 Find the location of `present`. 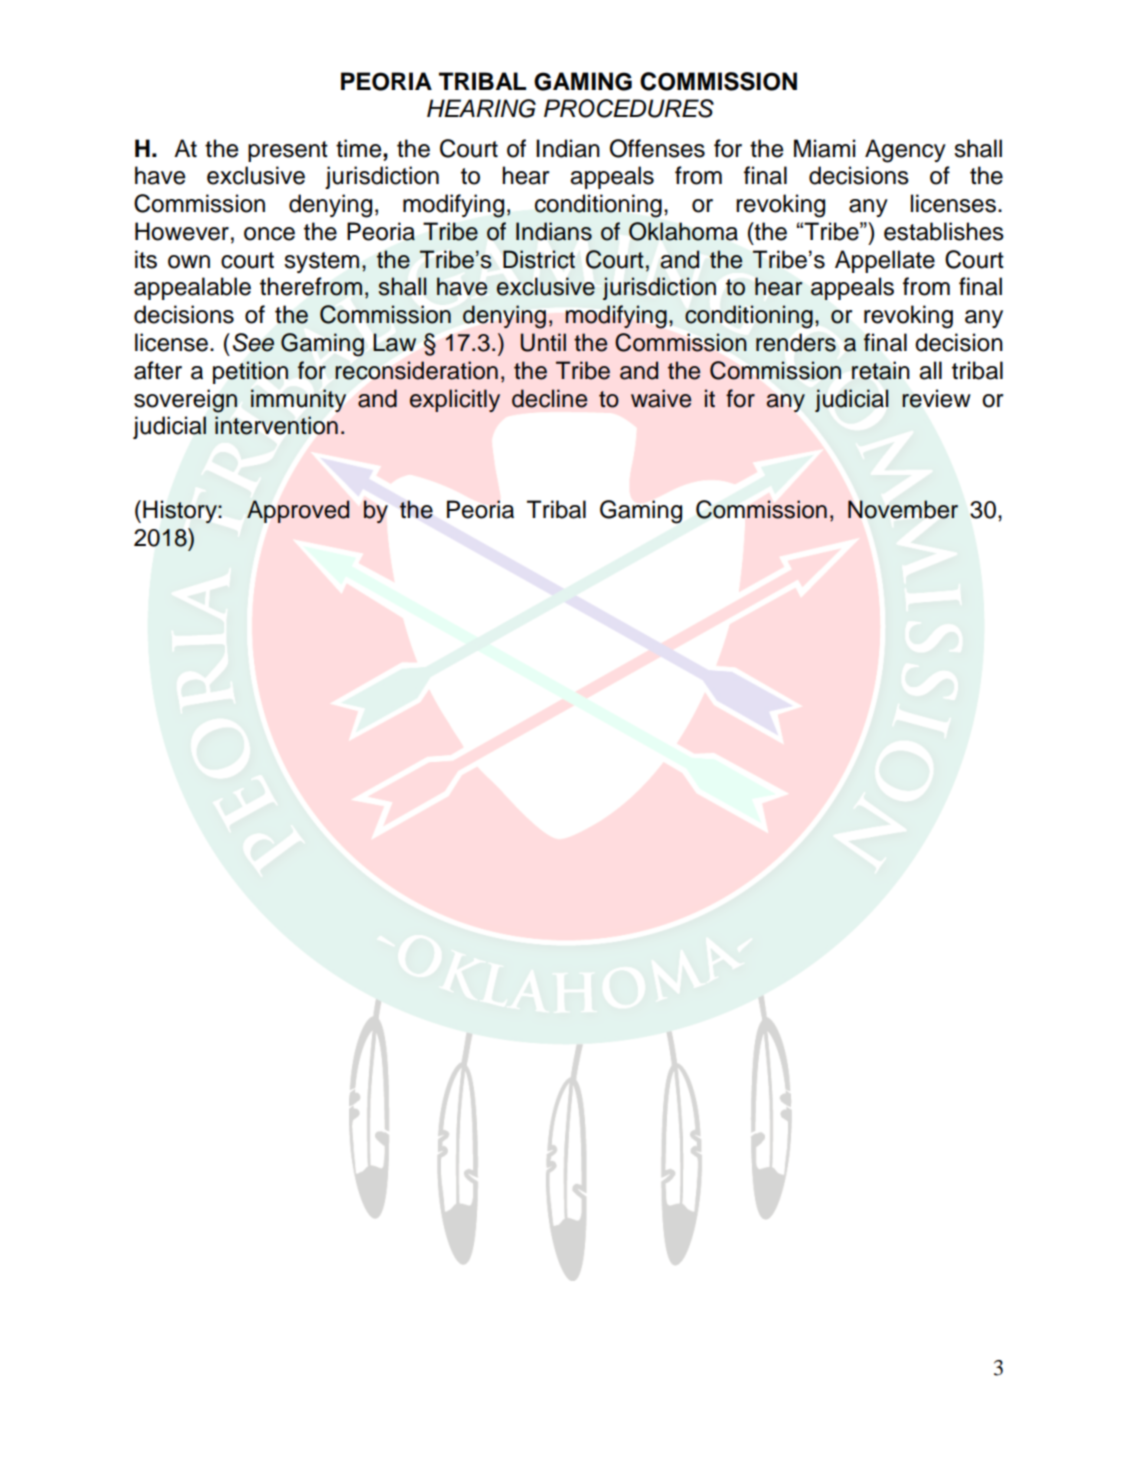

present is located at coordinates (288, 151).
